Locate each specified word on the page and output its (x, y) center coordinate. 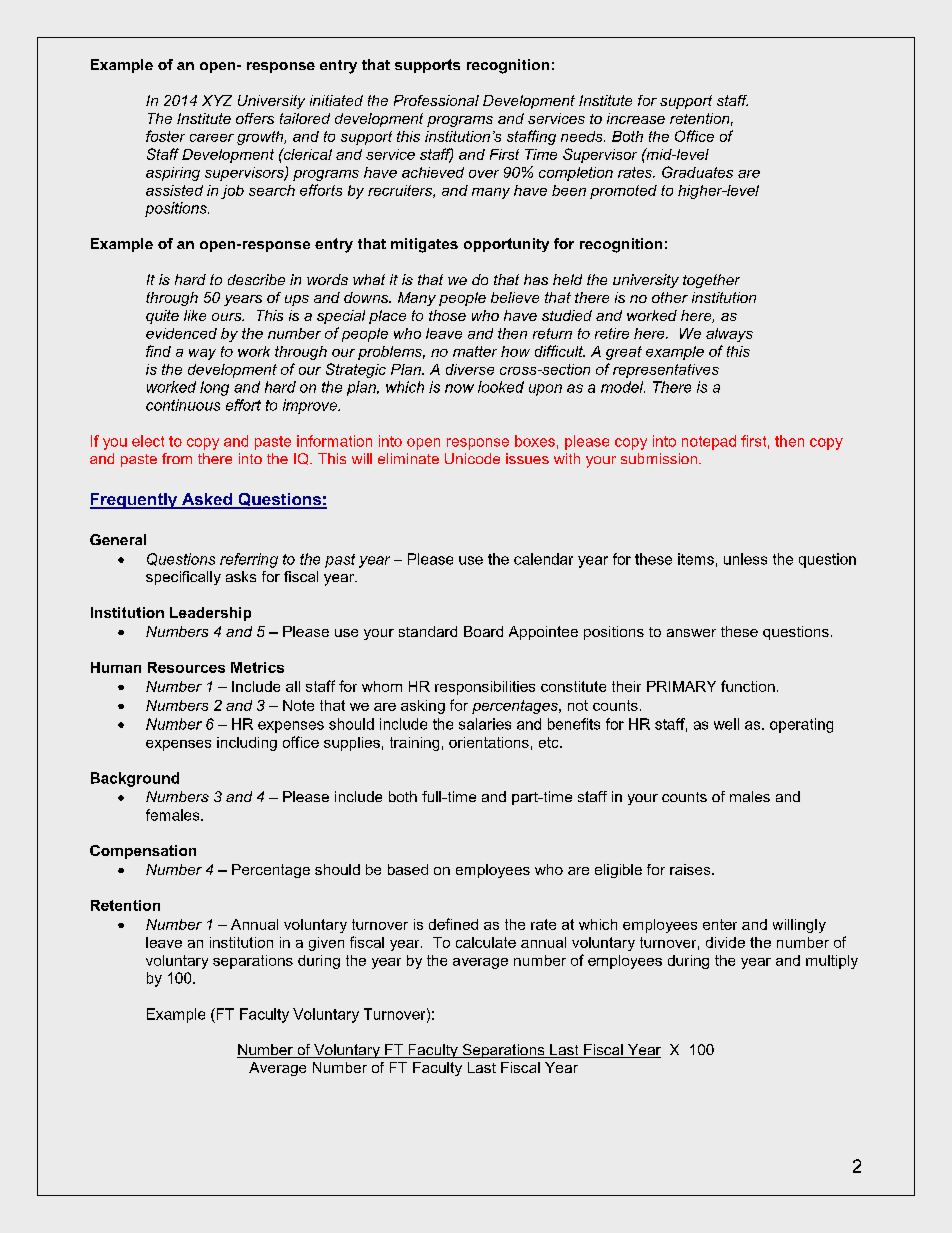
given (326, 944)
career (212, 138)
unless (745, 559)
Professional (436, 100)
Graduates (697, 172)
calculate (486, 942)
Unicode (472, 458)
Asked (207, 500)
